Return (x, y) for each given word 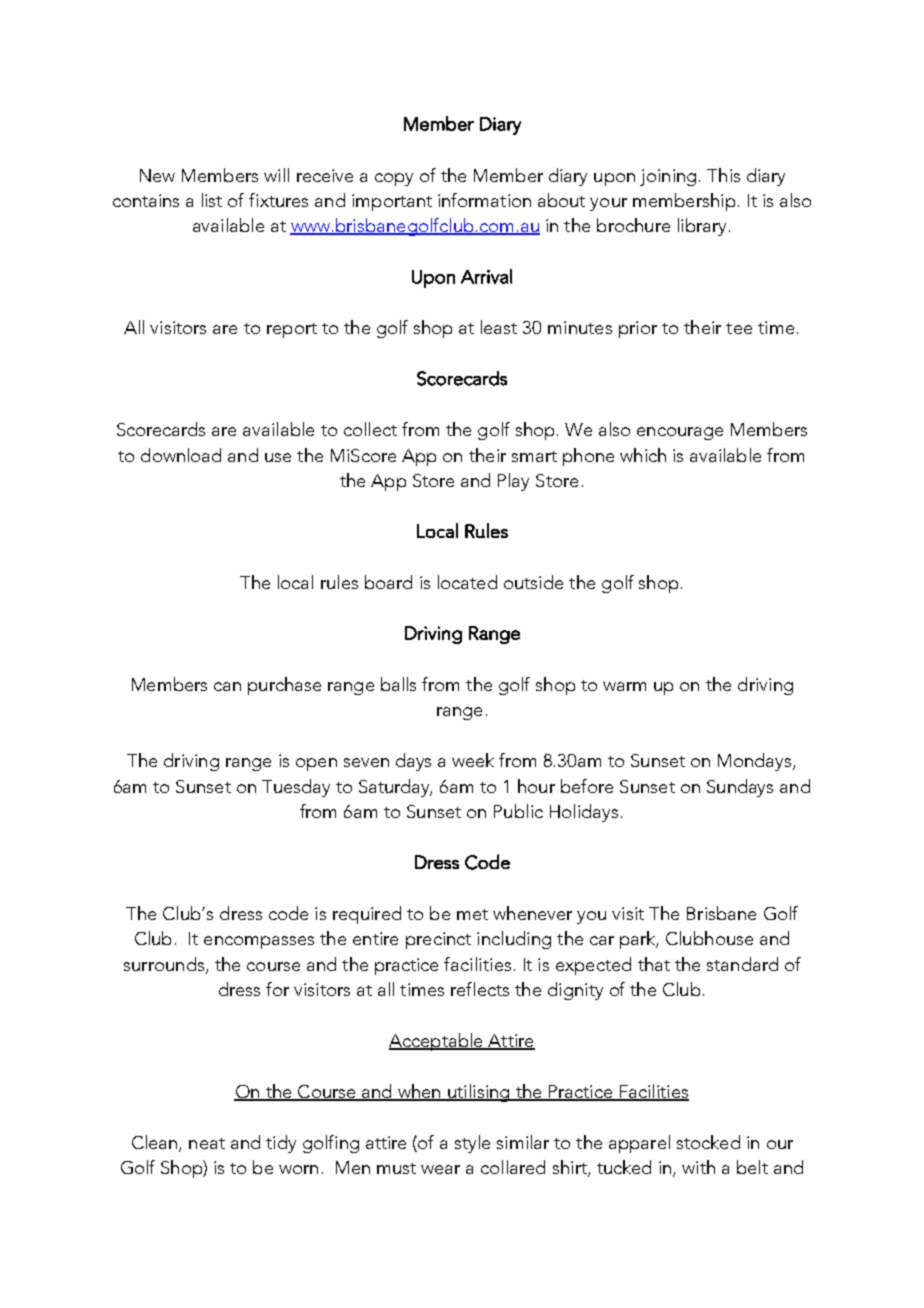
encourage (680, 433)
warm (624, 686)
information (484, 200)
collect (370, 429)
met (472, 914)
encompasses (259, 942)
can (227, 686)
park (639, 940)
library (702, 227)
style (472, 1144)
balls (398, 684)
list (212, 200)
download (181, 455)
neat (207, 1143)
